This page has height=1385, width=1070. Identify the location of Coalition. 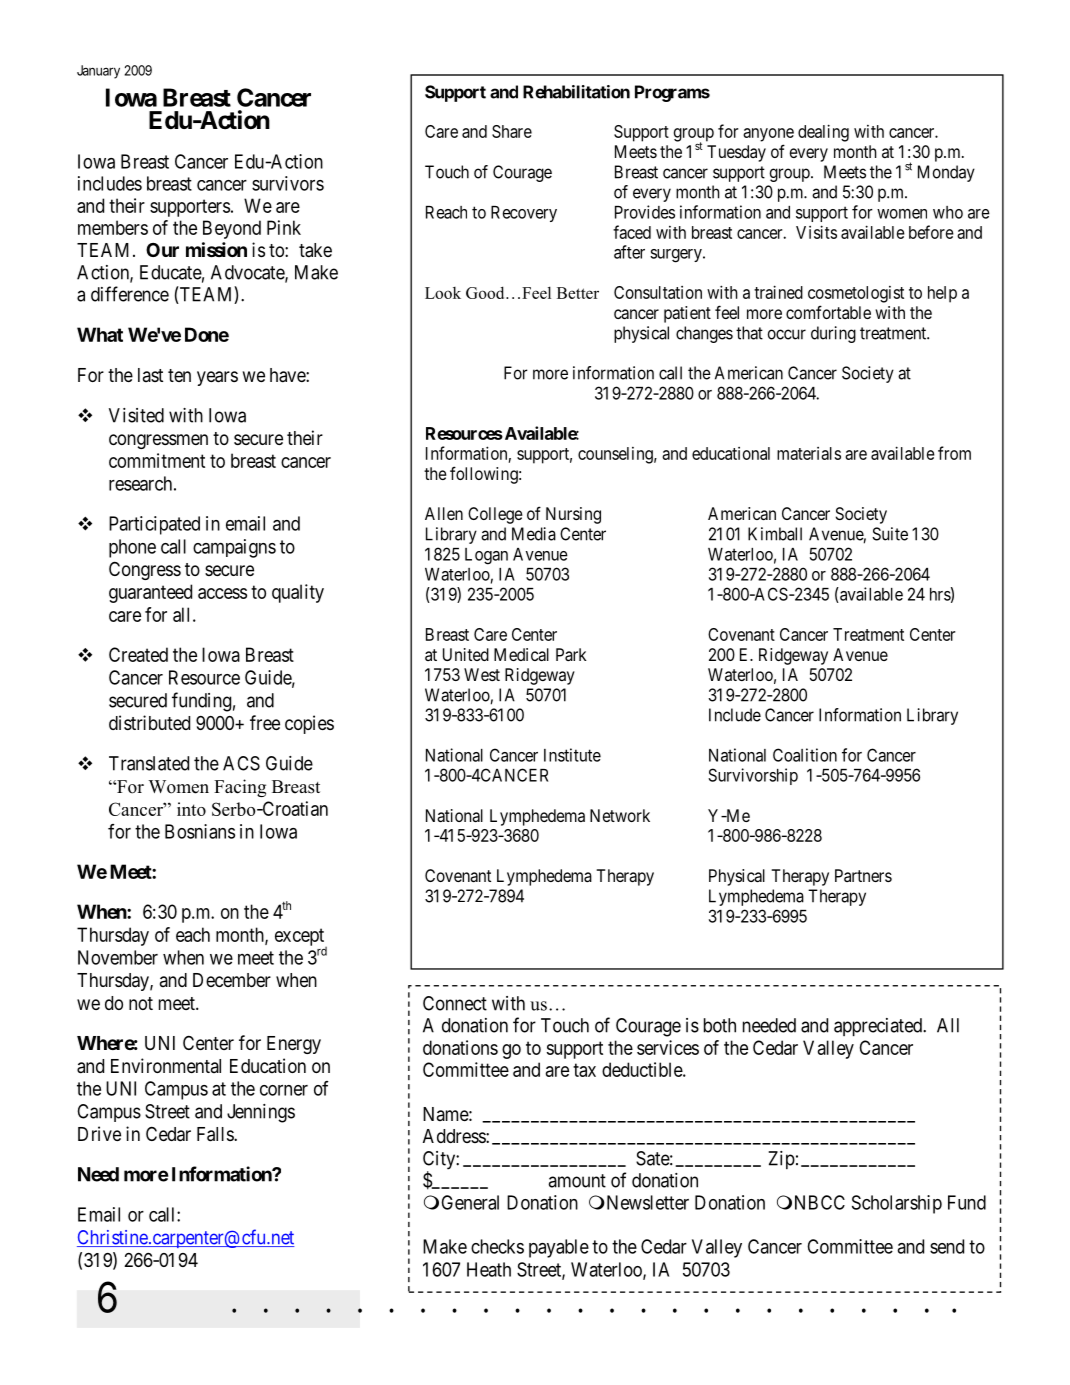
(805, 755).
